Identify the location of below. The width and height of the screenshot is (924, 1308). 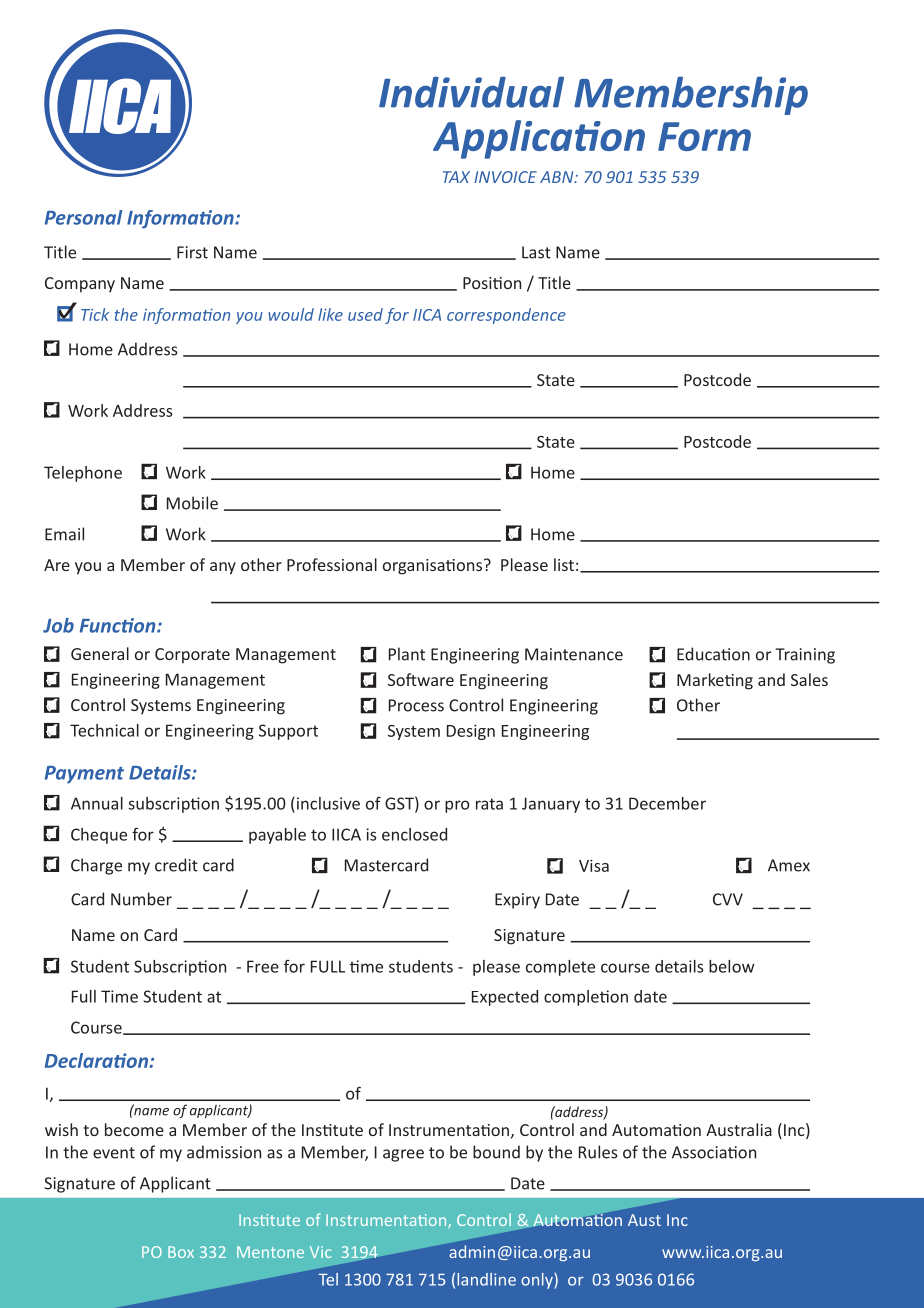
(732, 966).
